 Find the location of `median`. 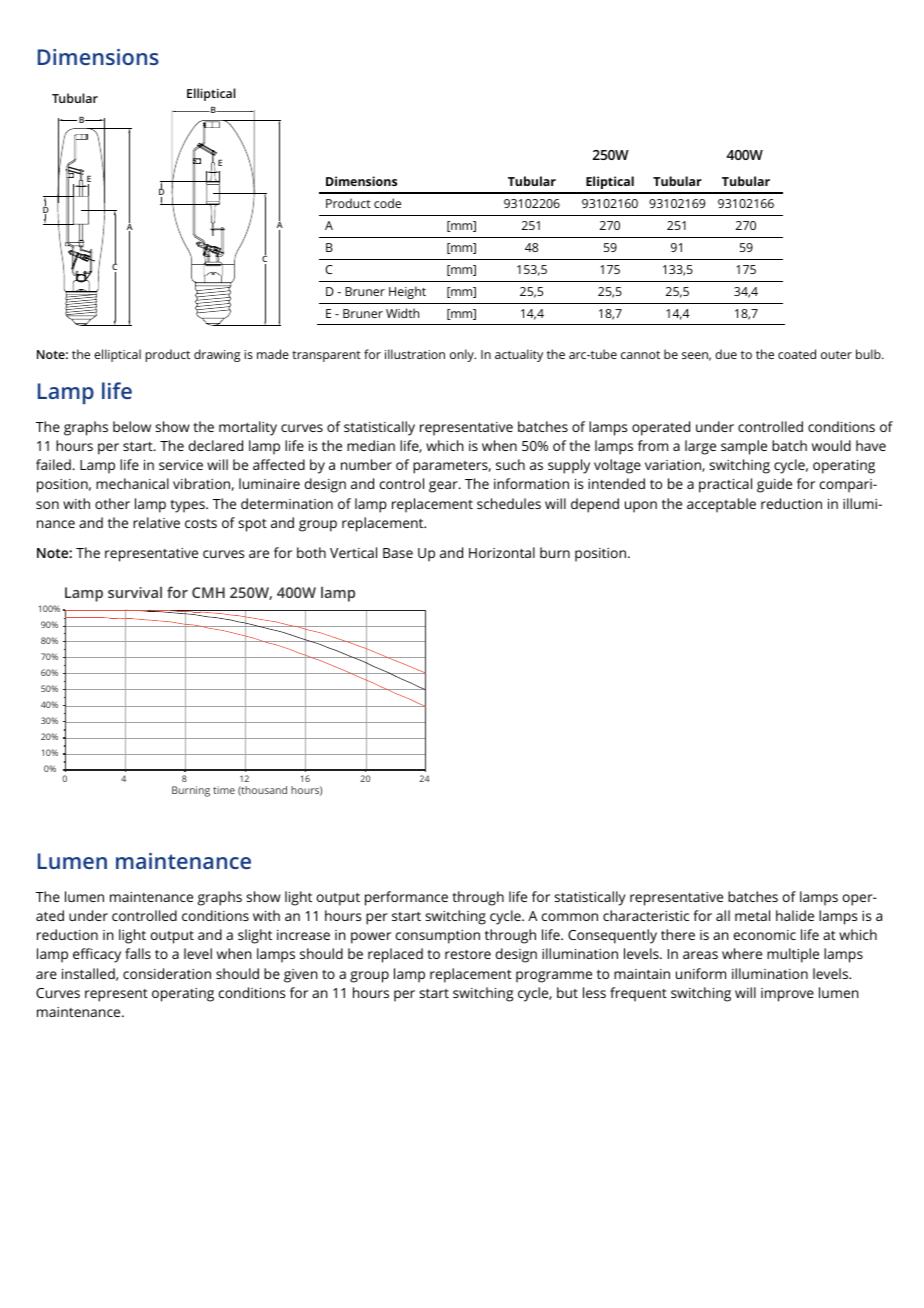

median is located at coordinates (371, 445).
